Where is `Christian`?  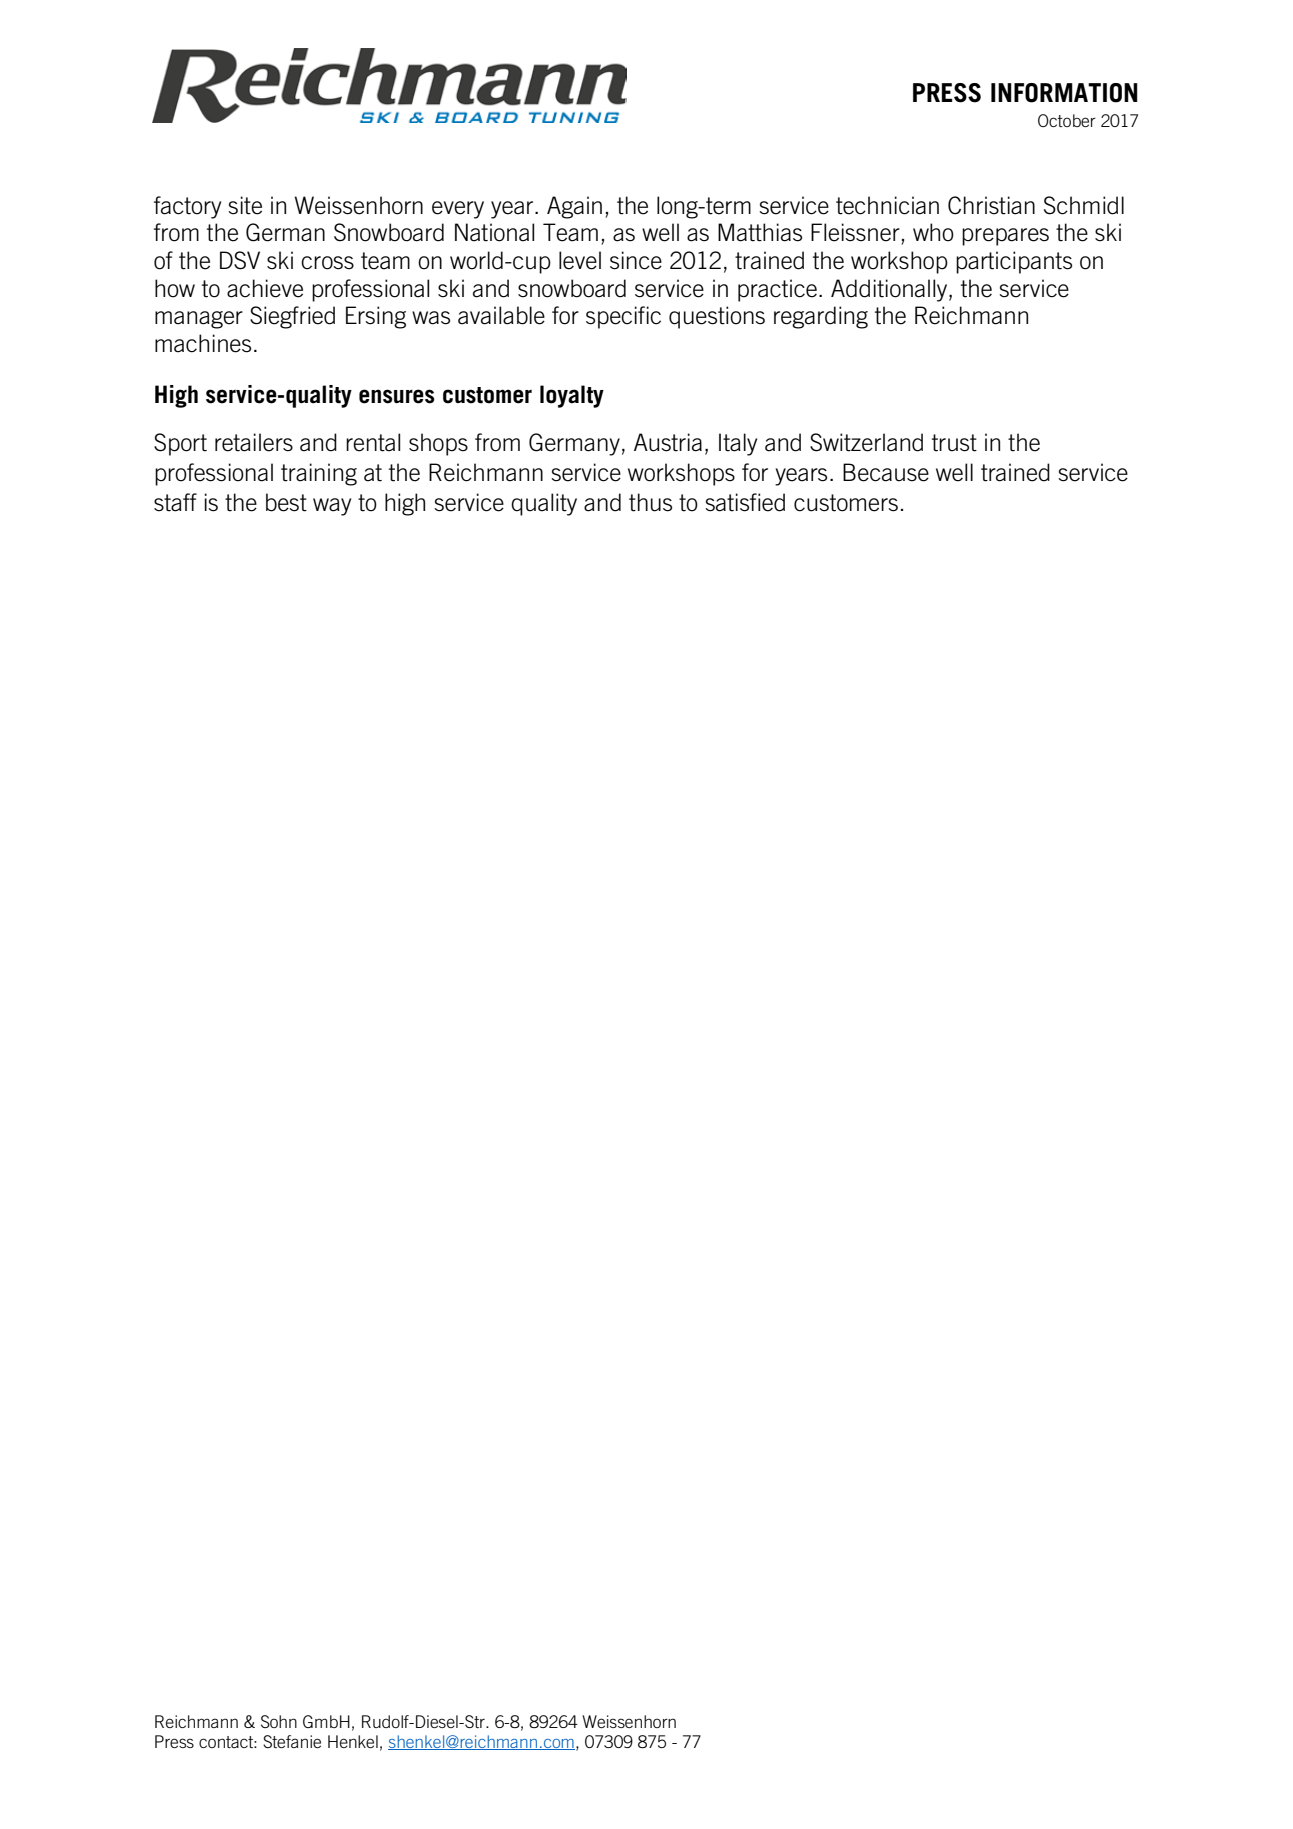
Christian is located at coordinates (991, 205).
